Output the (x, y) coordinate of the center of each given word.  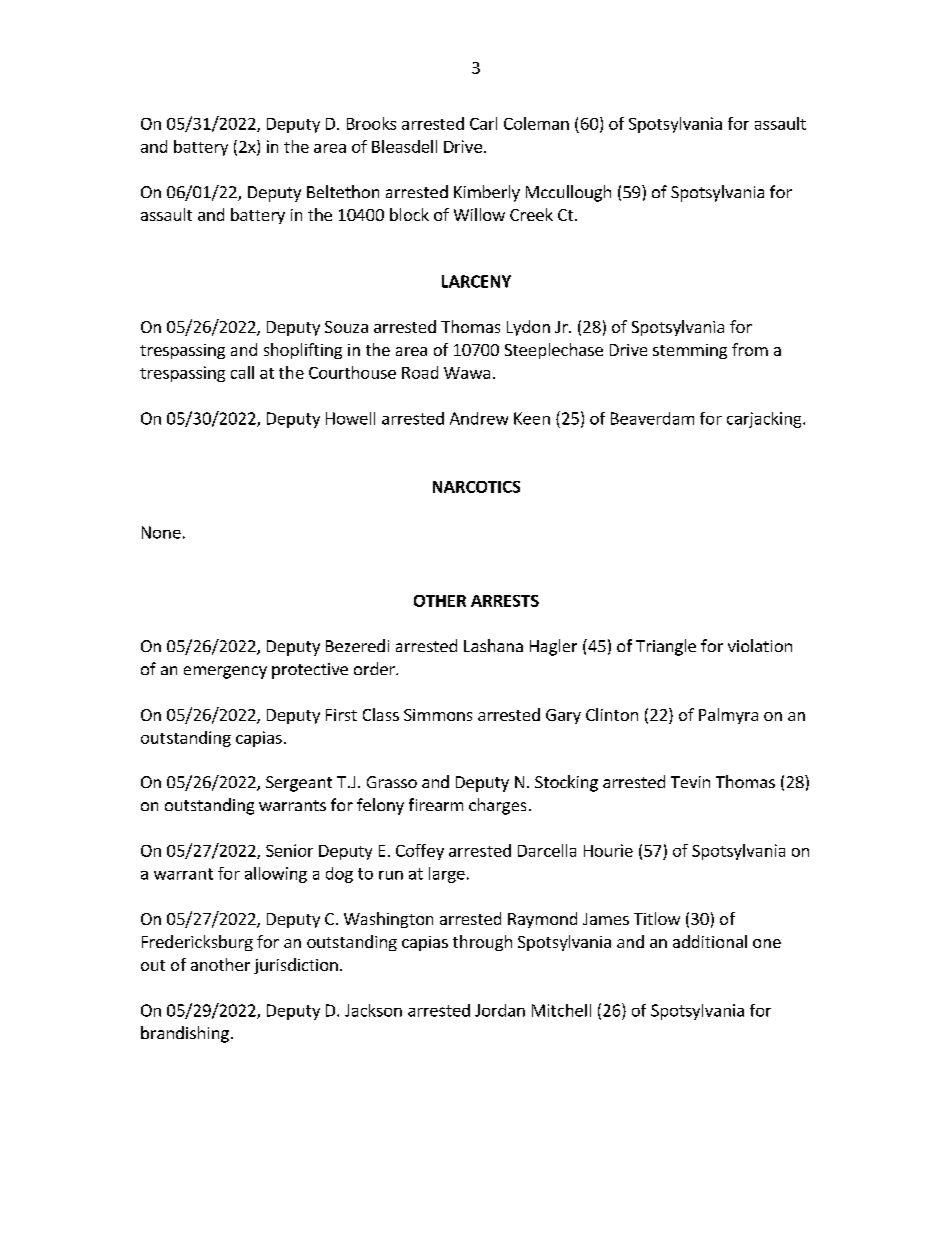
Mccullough (568, 193)
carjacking (765, 420)
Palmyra (728, 716)
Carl (483, 123)
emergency (225, 672)
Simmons (438, 715)
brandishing (185, 1034)
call (242, 372)
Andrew (479, 418)
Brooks (371, 123)
